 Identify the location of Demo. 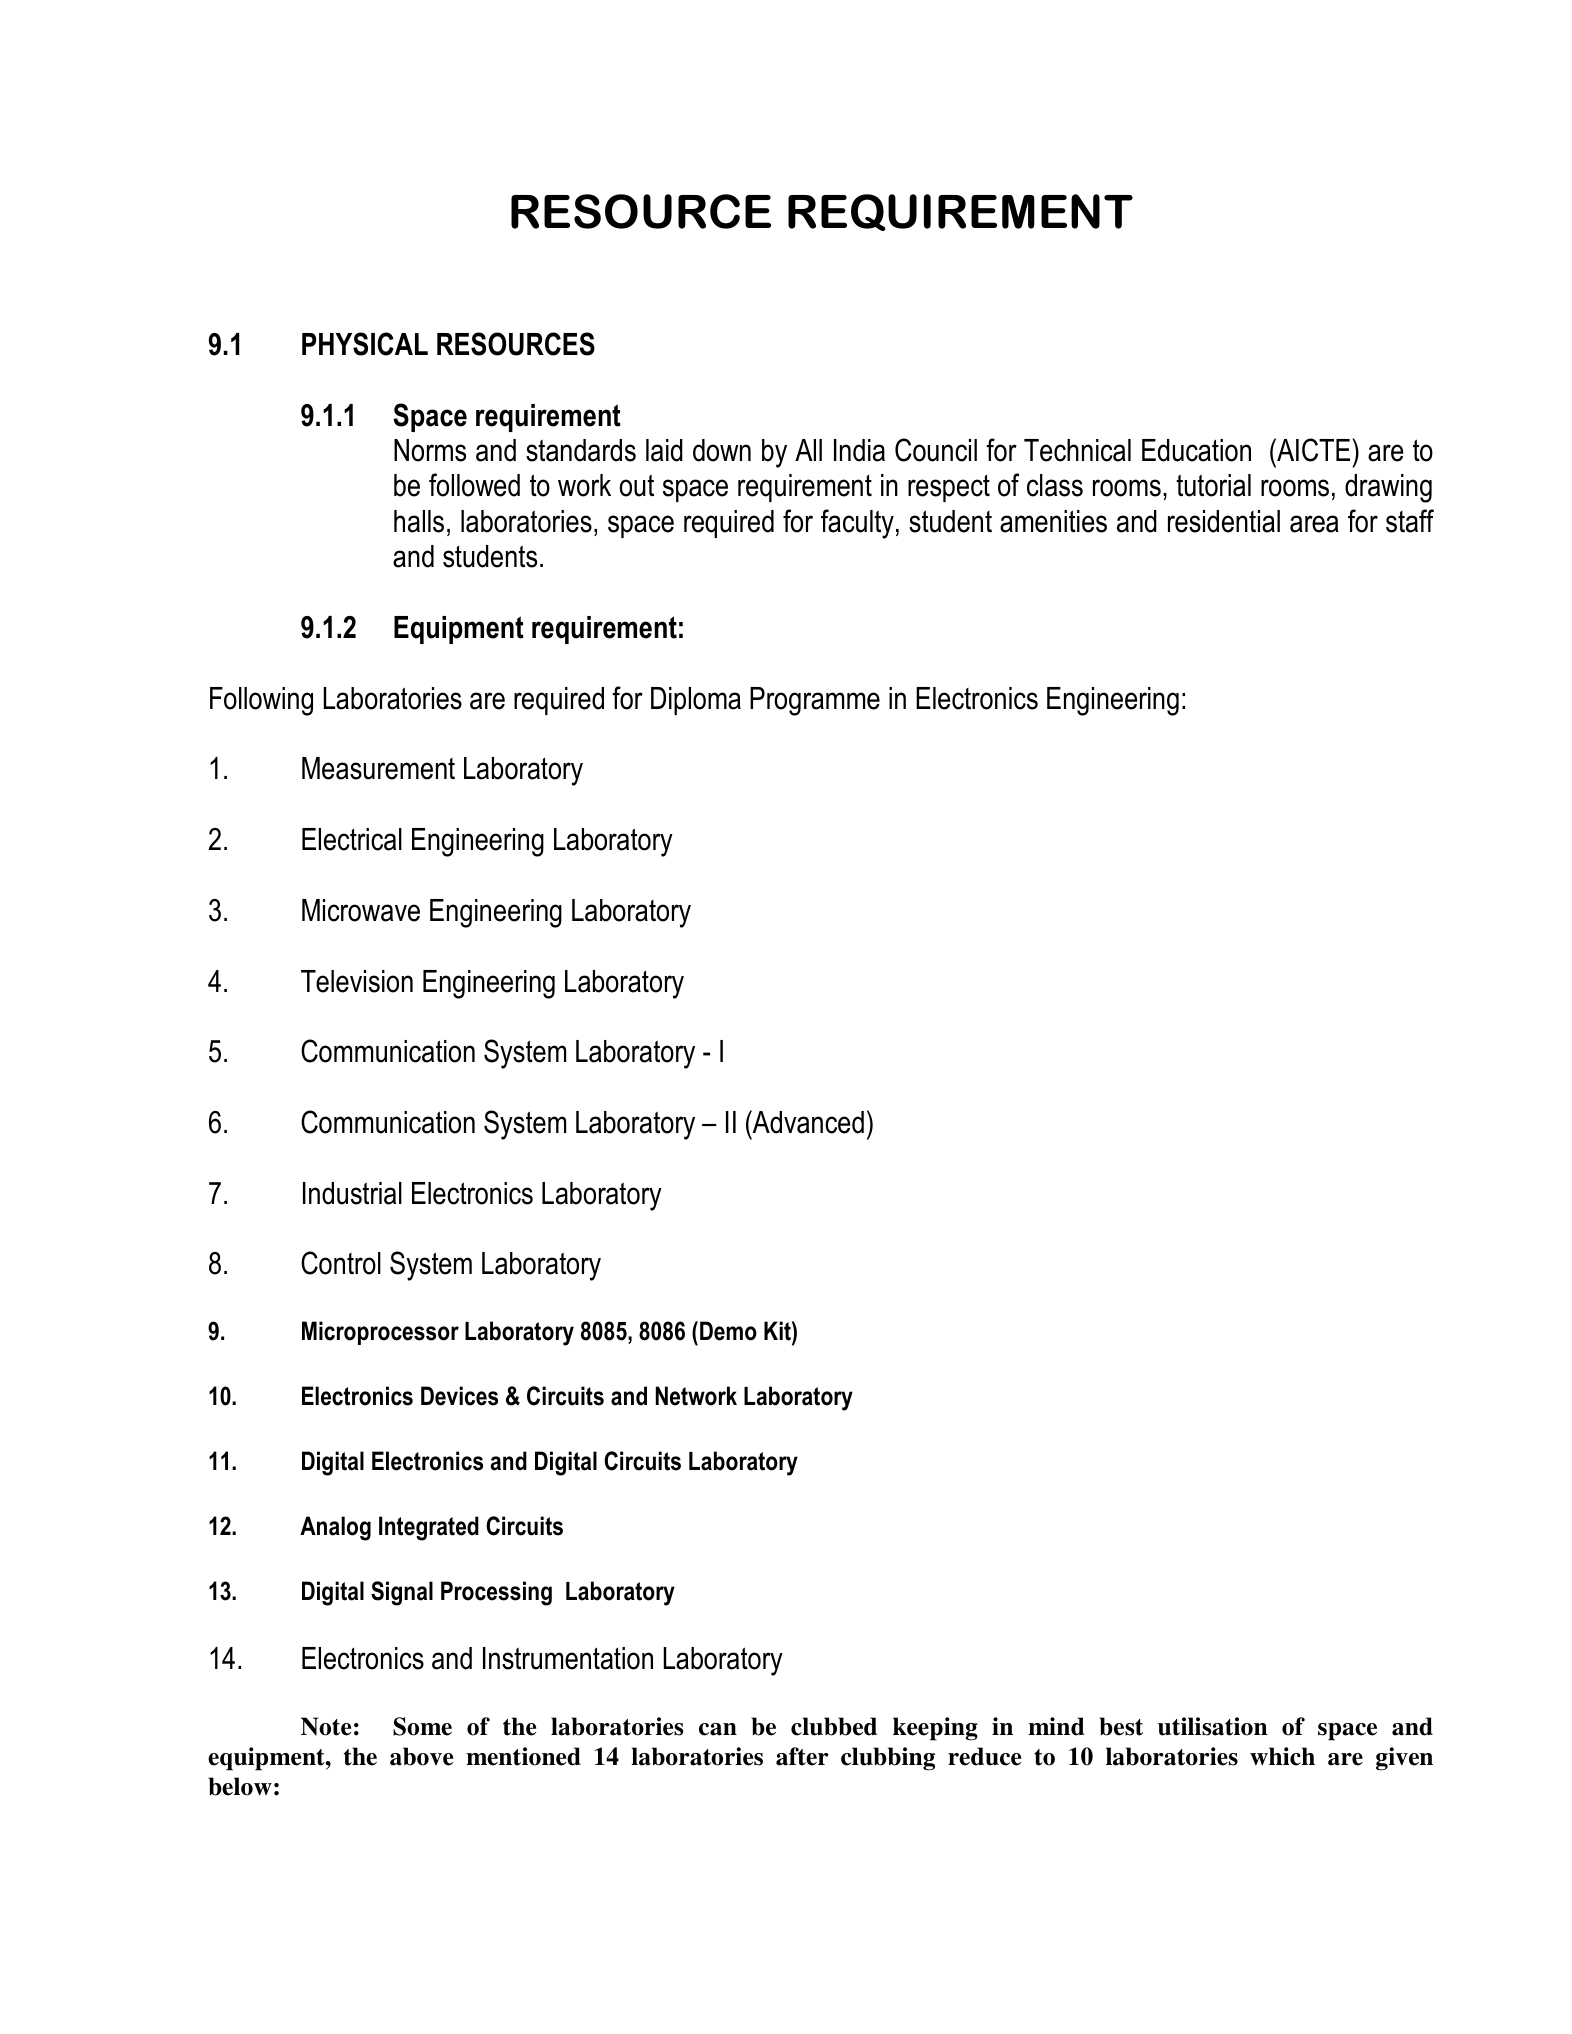
(728, 1331).
